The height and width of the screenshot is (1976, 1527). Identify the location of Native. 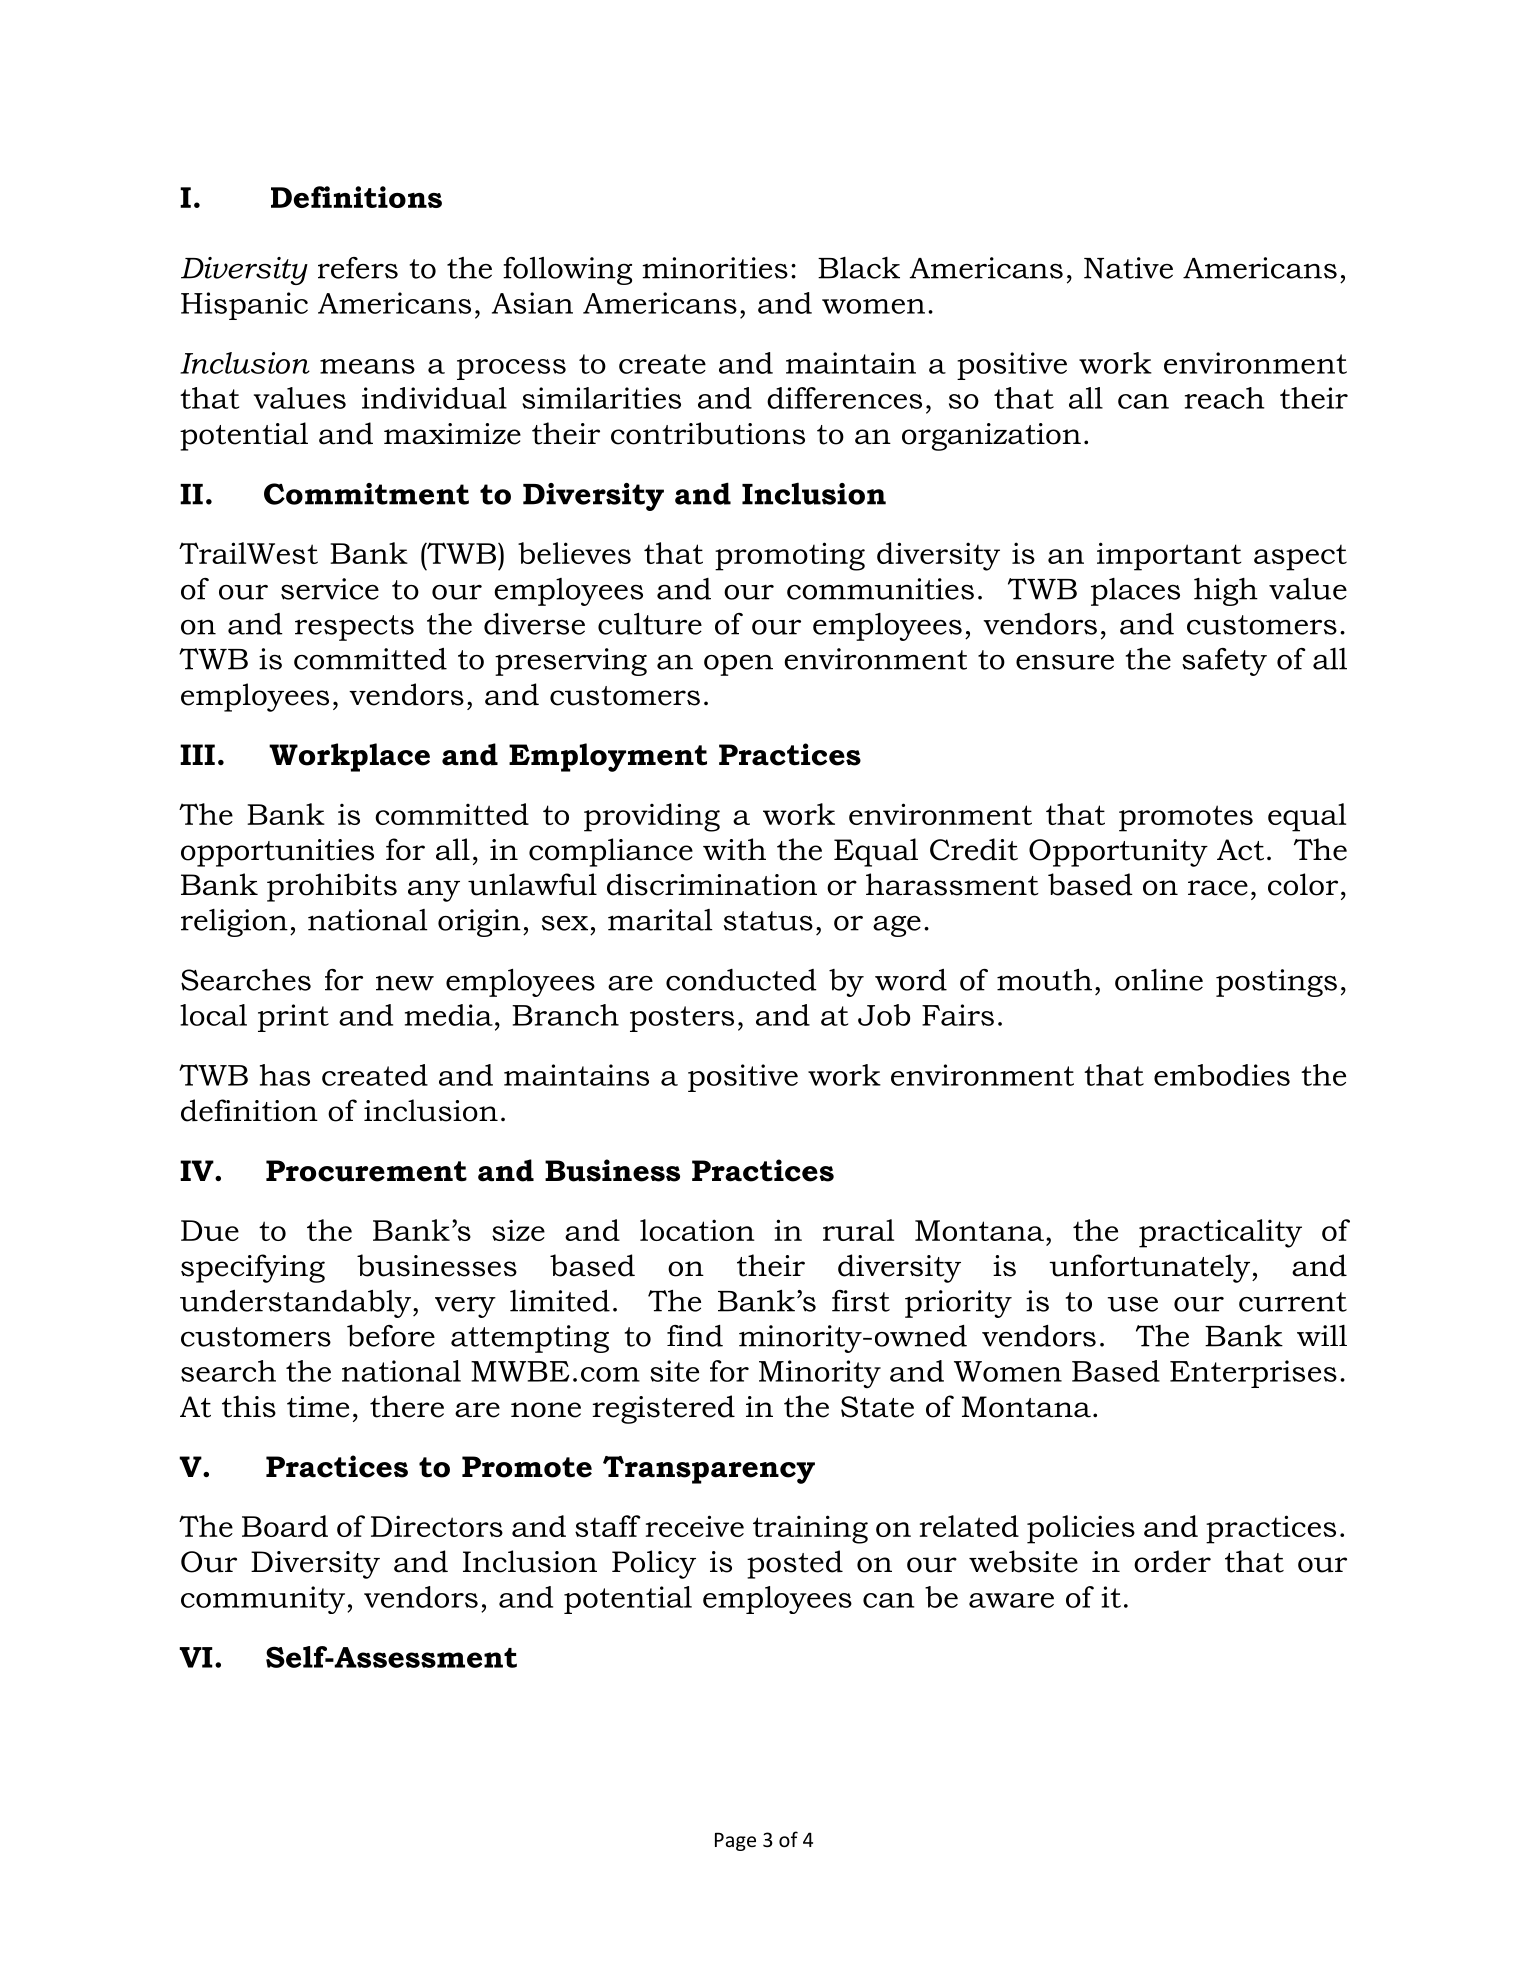
(1128, 268).
